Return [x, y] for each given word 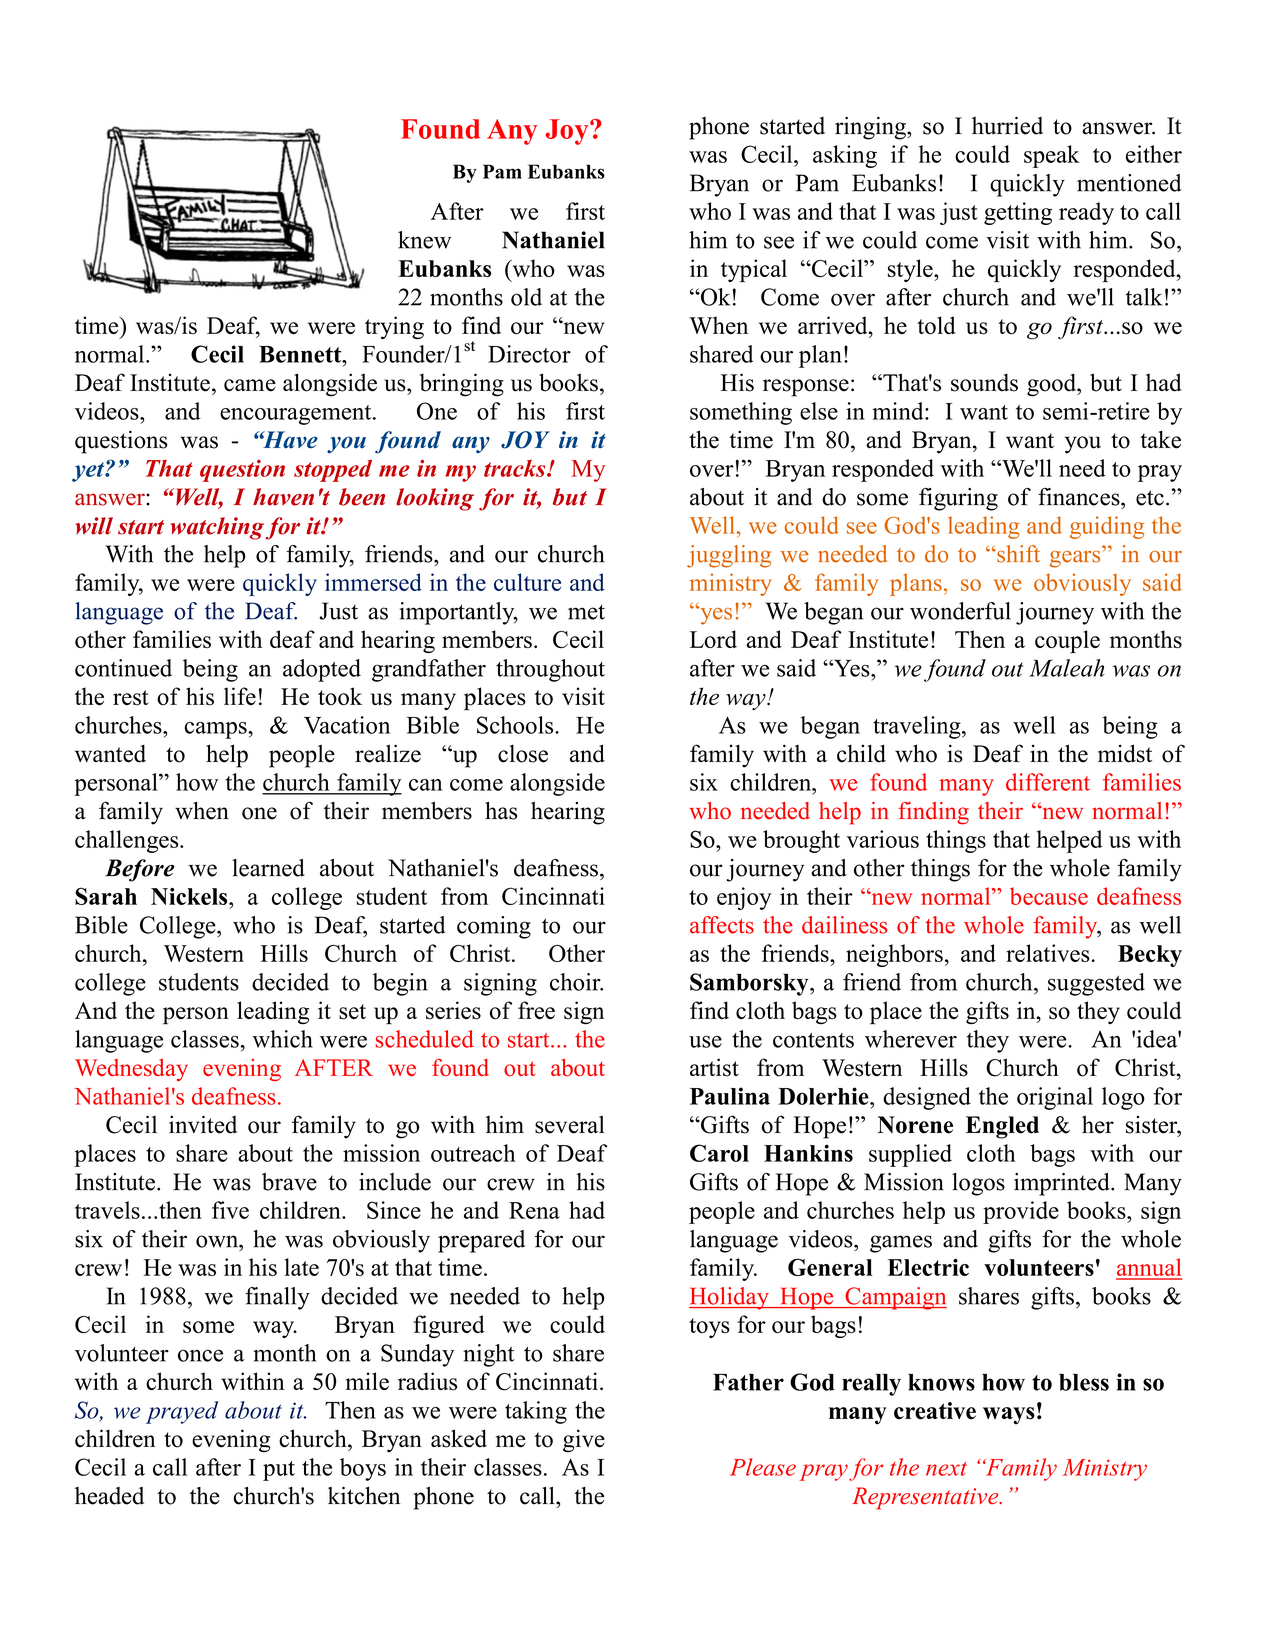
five [230, 1210]
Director [529, 354]
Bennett [301, 354]
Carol [719, 1153]
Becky [1150, 956]
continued [123, 668]
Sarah [106, 896]
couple [1067, 641]
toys [709, 1328]
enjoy [744, 898]
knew [424, 240]
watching [217, 528]
